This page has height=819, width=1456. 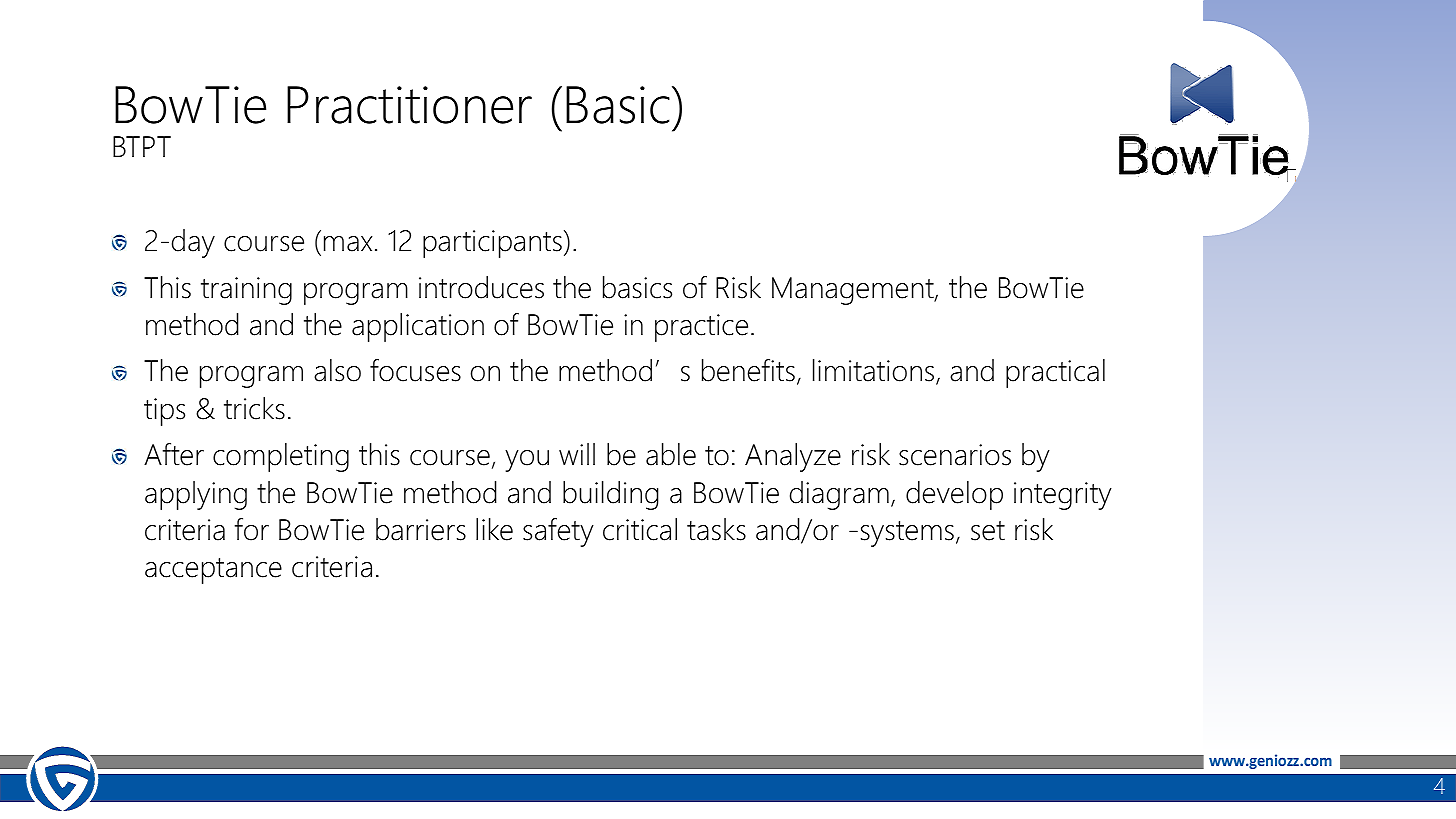 What do you see at coordinates (748, 370) in the page?
I see `benefits` at bounding box center [748, 370].
